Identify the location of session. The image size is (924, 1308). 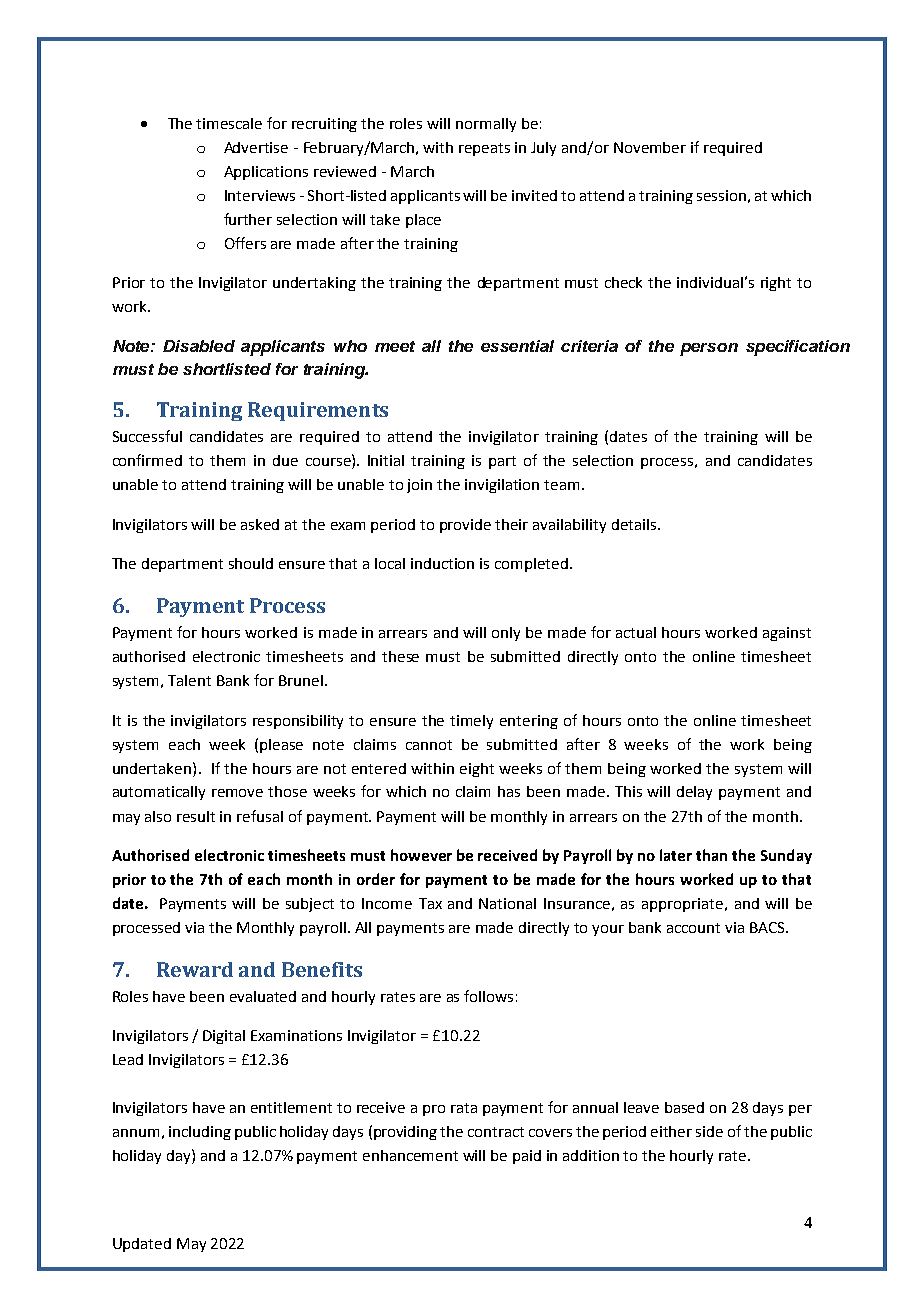
(721, 195).
